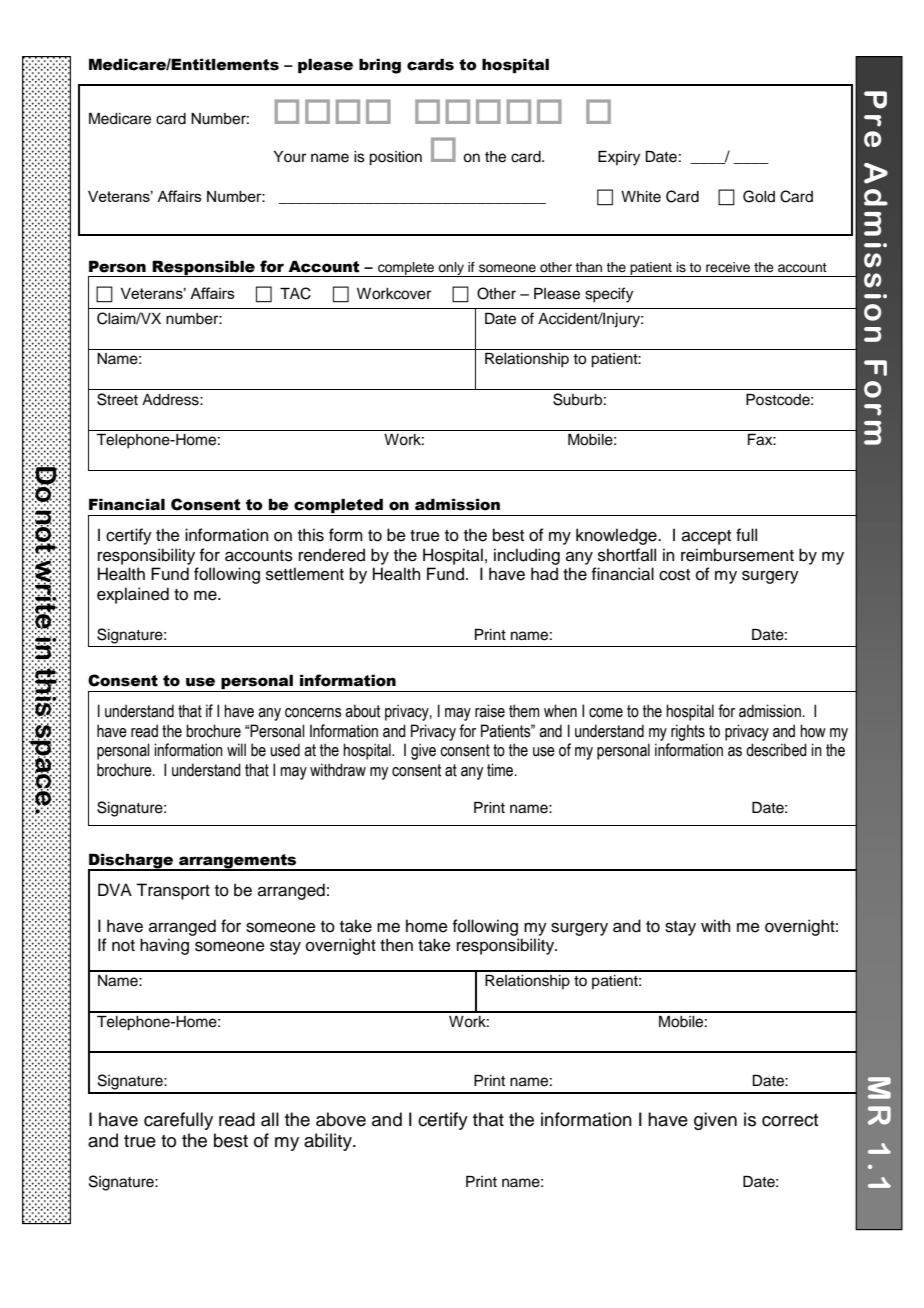 The image size is (924, 1308). Describe the element at coordinates (117, 399) in the screenshot. I see `Street` at that location.
